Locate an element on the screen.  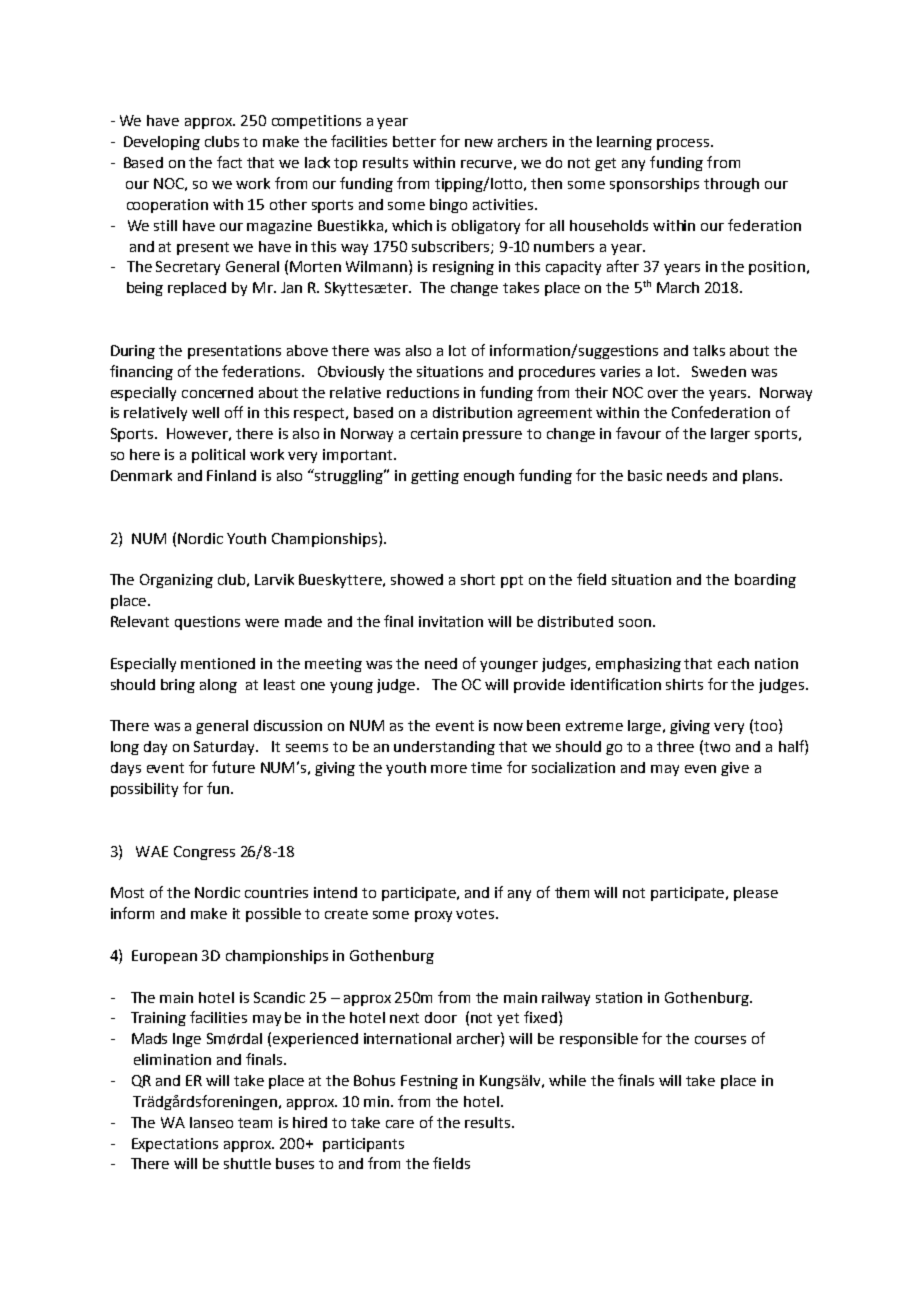
questions is located at coordinates (207, 623).
